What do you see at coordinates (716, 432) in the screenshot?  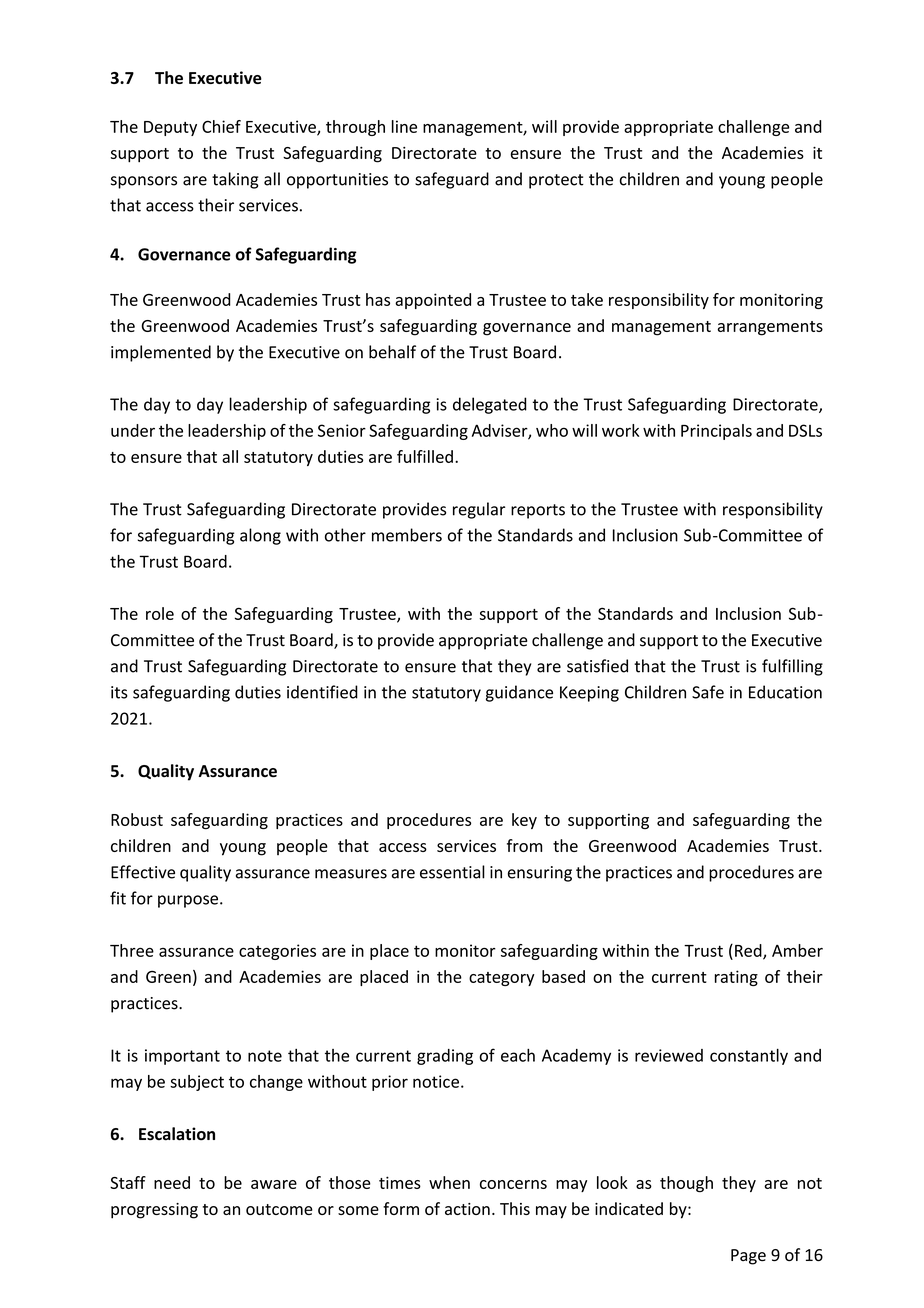 I see `Principals` at bounding box center [716, 432].
